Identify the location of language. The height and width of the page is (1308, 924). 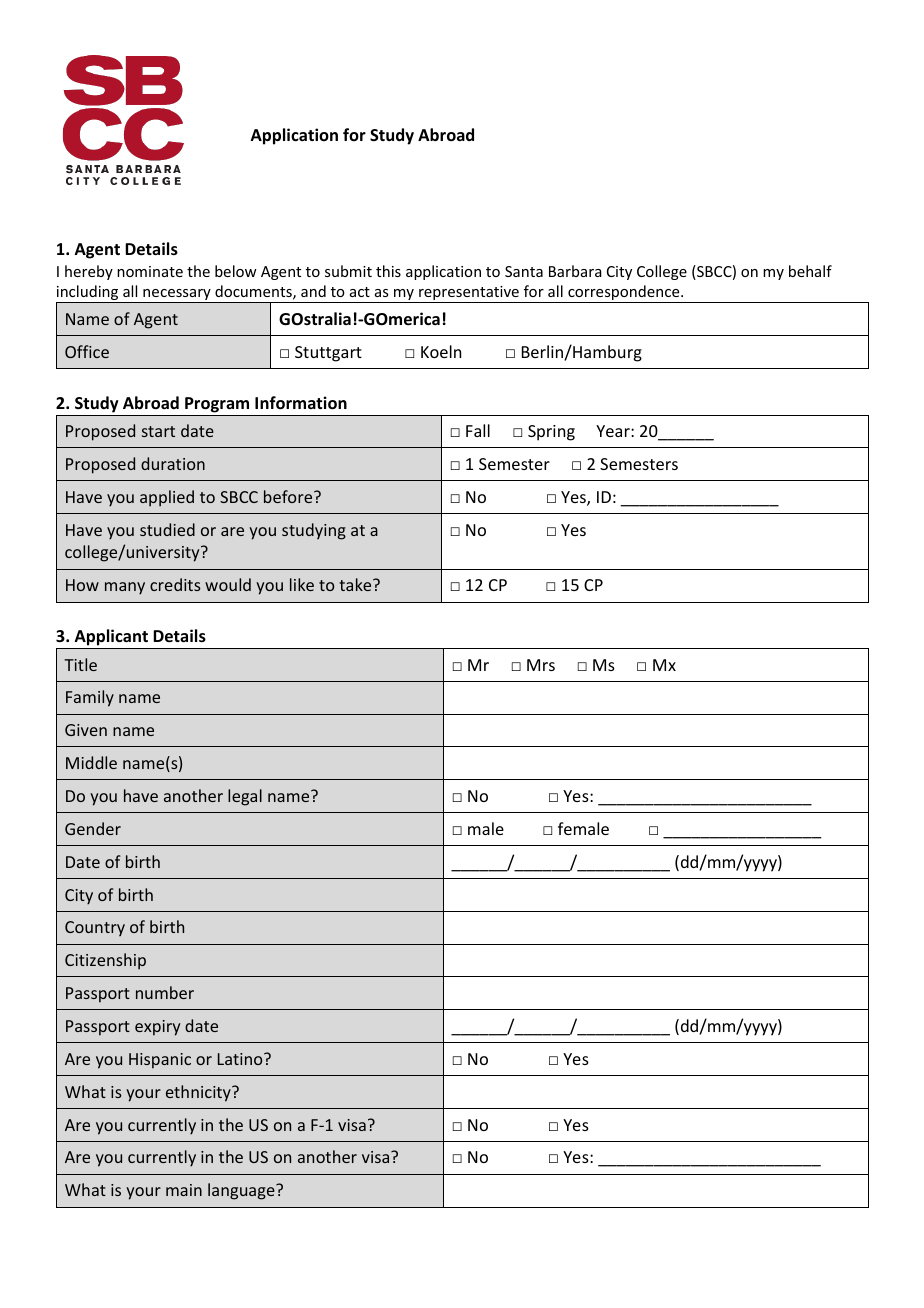
(242, 1191).
